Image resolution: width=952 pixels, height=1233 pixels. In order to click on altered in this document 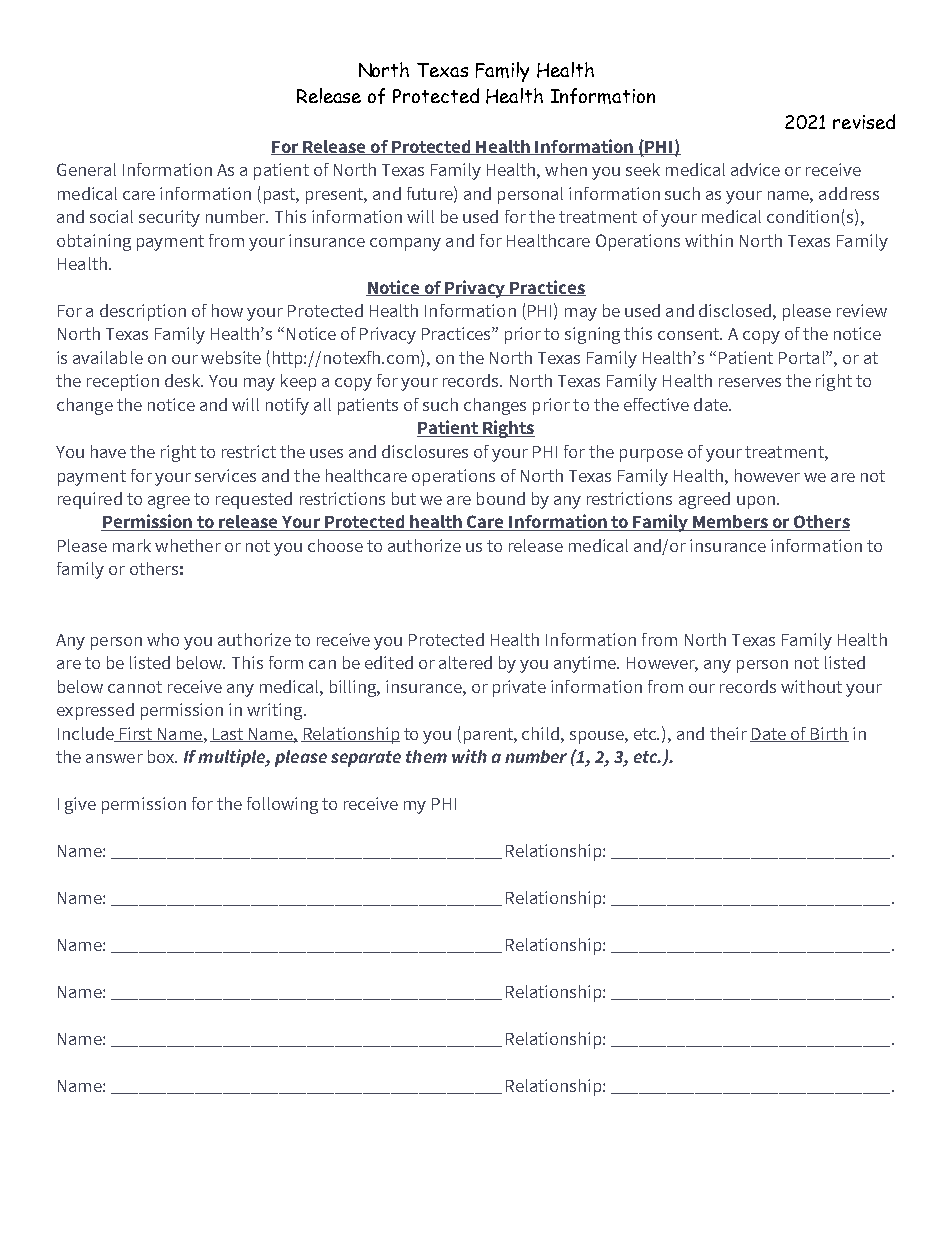, I will do `click(465, 662)`.
